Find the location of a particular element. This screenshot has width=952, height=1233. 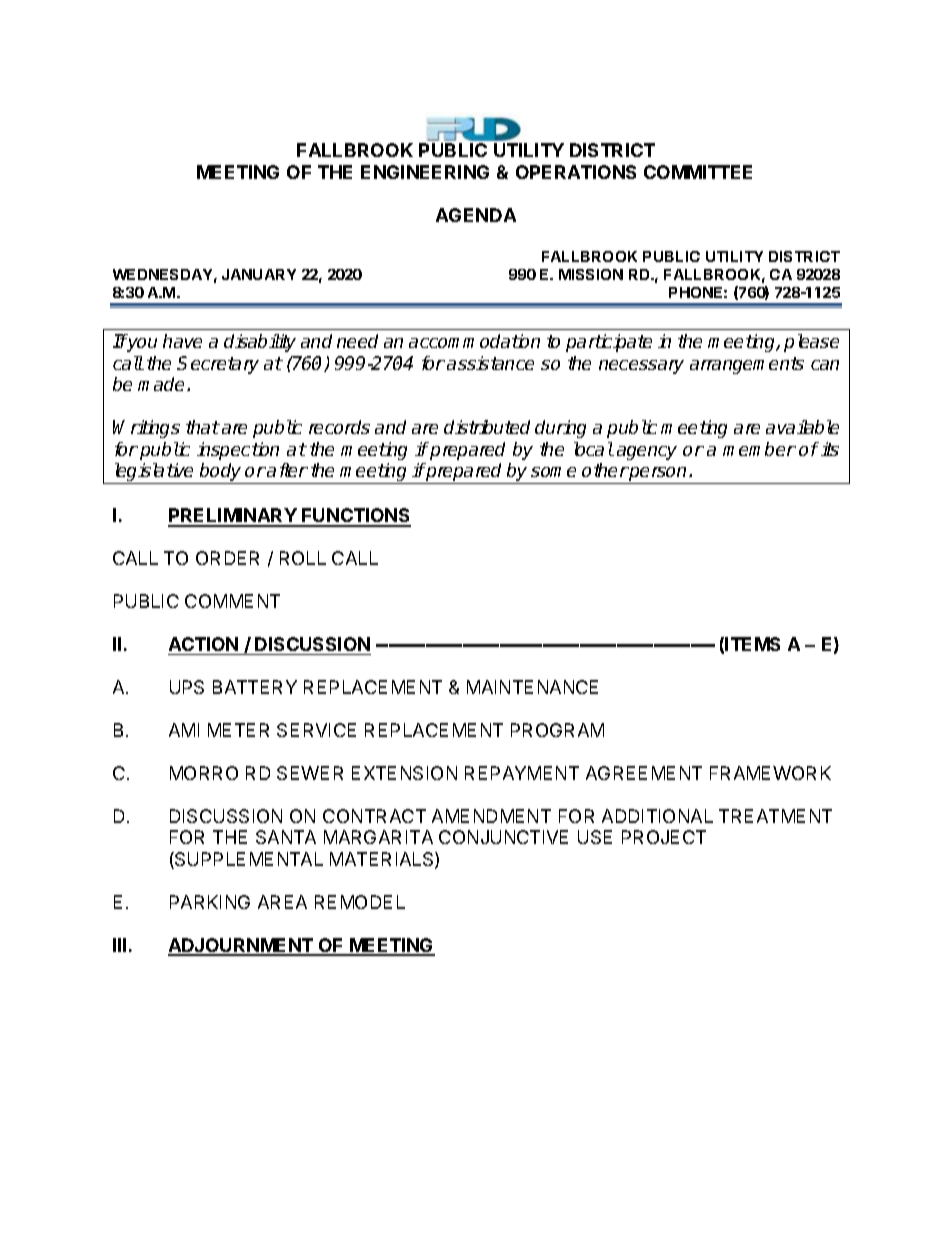

AGENDA is located at coordinates (476, 215).
